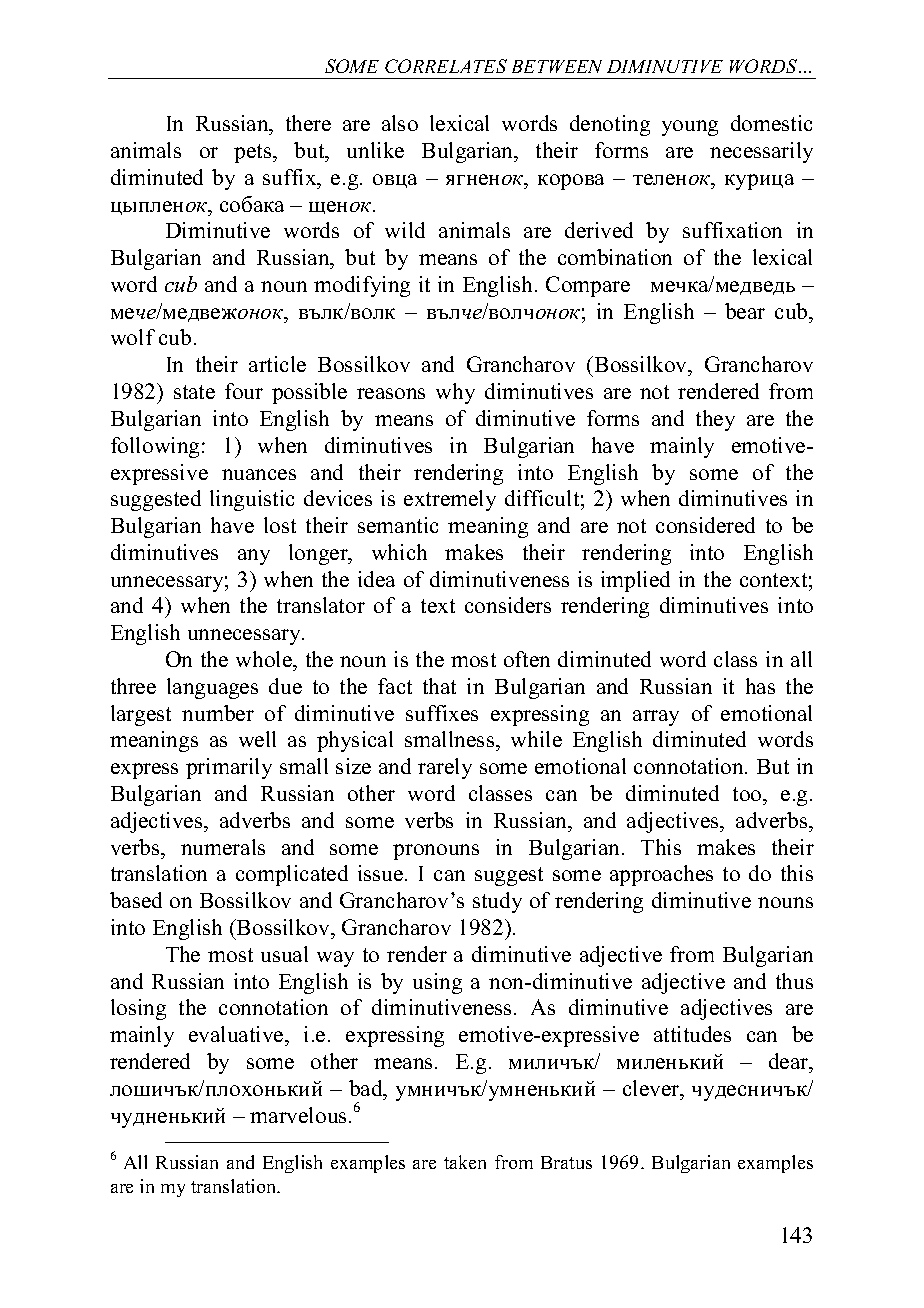 Image resolution: width=924 pixels, height=1308 pixels. What do you see at coordinates (508, 605) in the screenshot?
I see `considers` at bounding box center [508, 605].
